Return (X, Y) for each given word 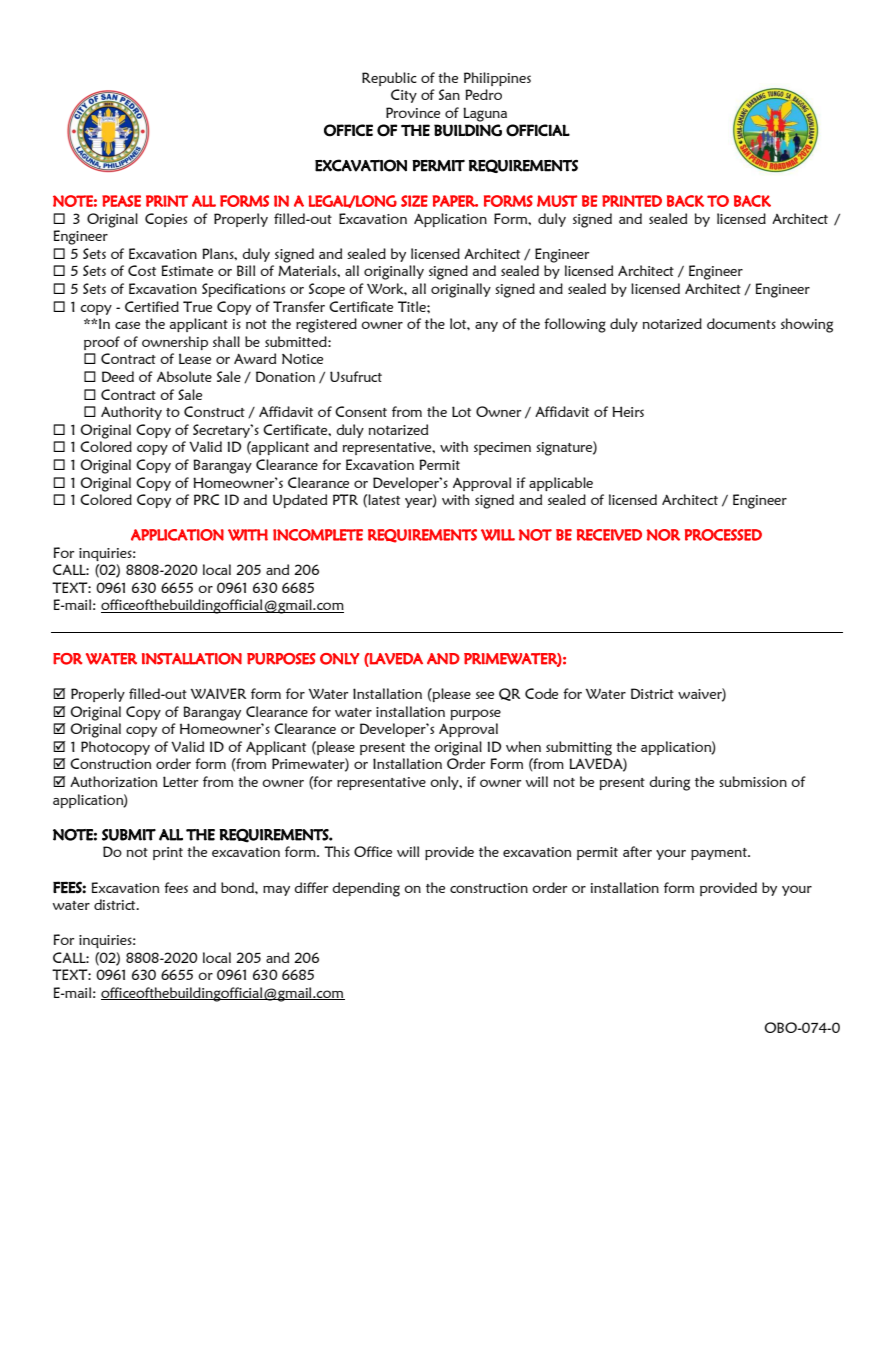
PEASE (121, 201)
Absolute (184, 376)
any (486, 327)
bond (238, 887)
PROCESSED (723, 535)
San (449, 94)
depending (366, 889)
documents (741, 323)
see (485, 695)
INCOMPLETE (318, 535)
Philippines (497, 79)
